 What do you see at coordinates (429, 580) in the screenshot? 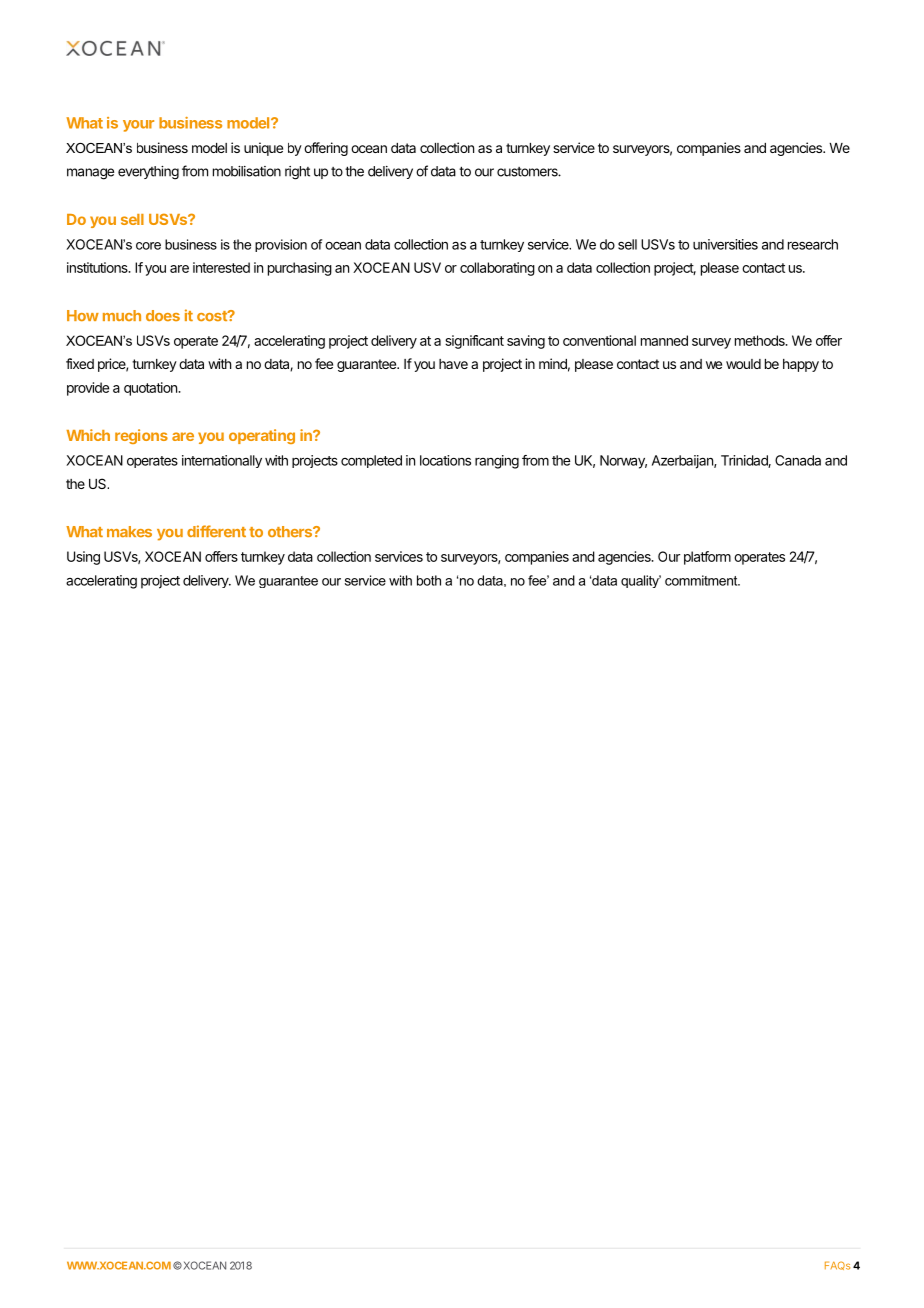
I see `both` at bounding box center [429, 580].
